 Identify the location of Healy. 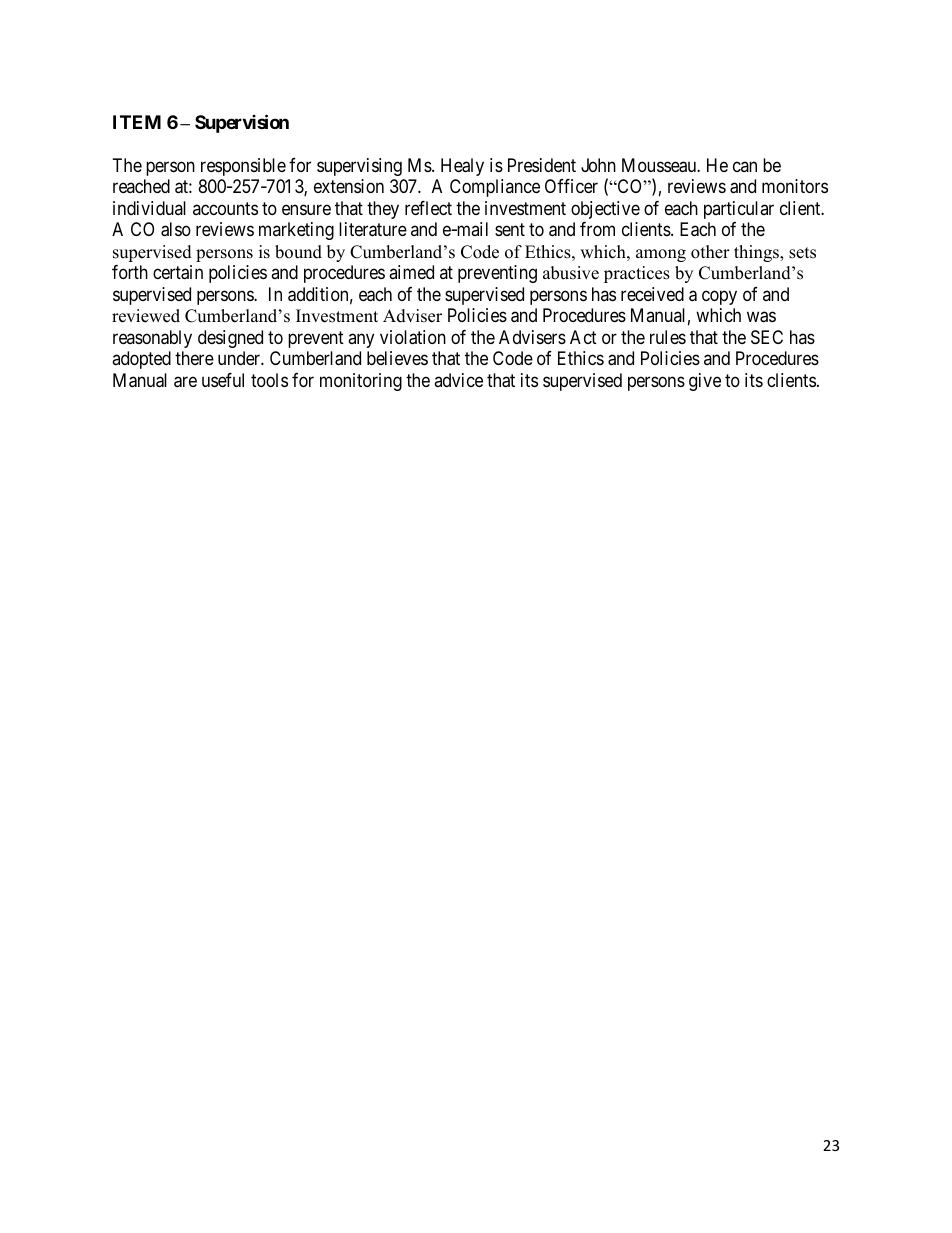
(462, 167).
